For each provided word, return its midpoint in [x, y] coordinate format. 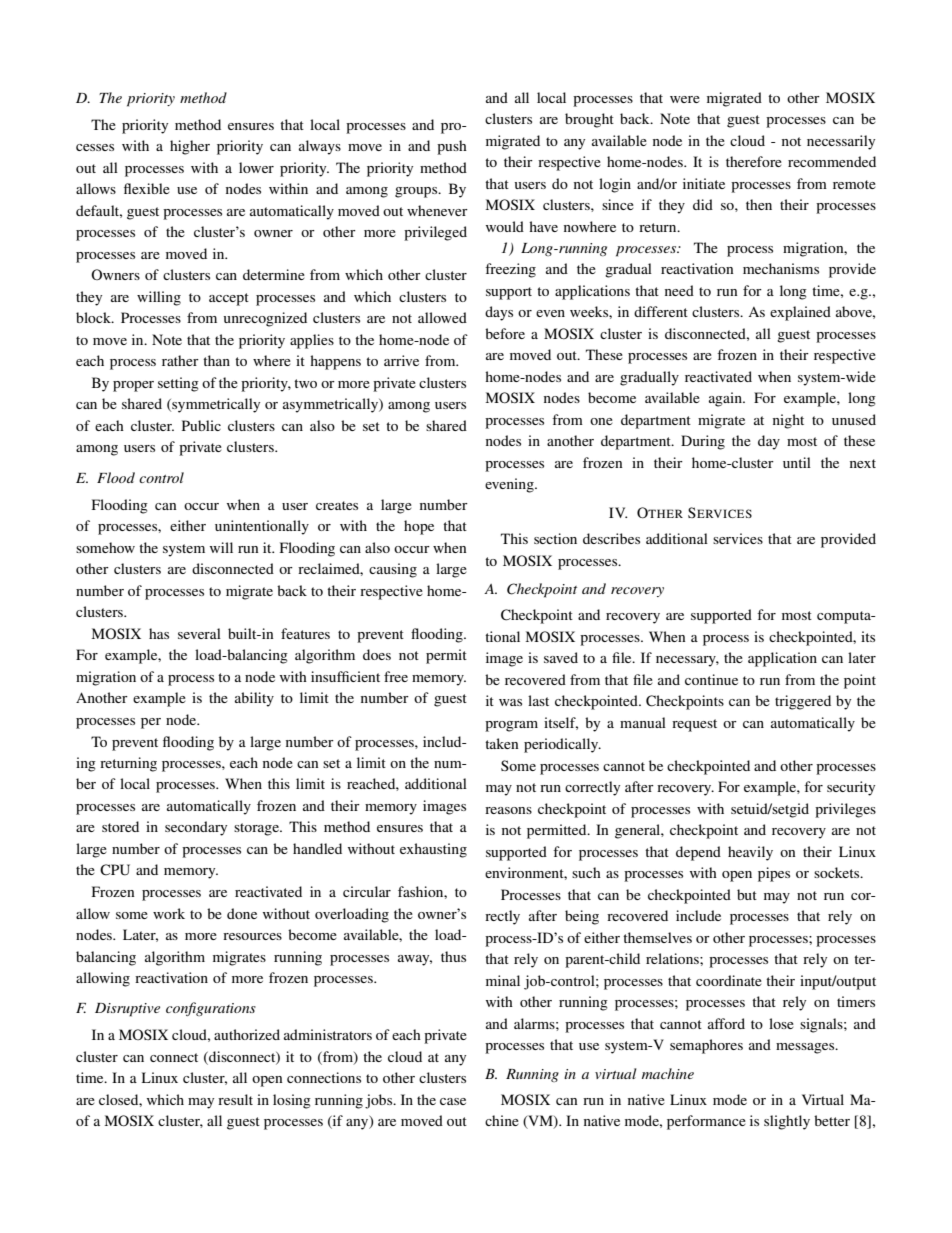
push [452, 147]
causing [393, 570]
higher [190, 147]
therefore [754, 161]
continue [711, 679]
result [235, 1099]
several [199, 633]
